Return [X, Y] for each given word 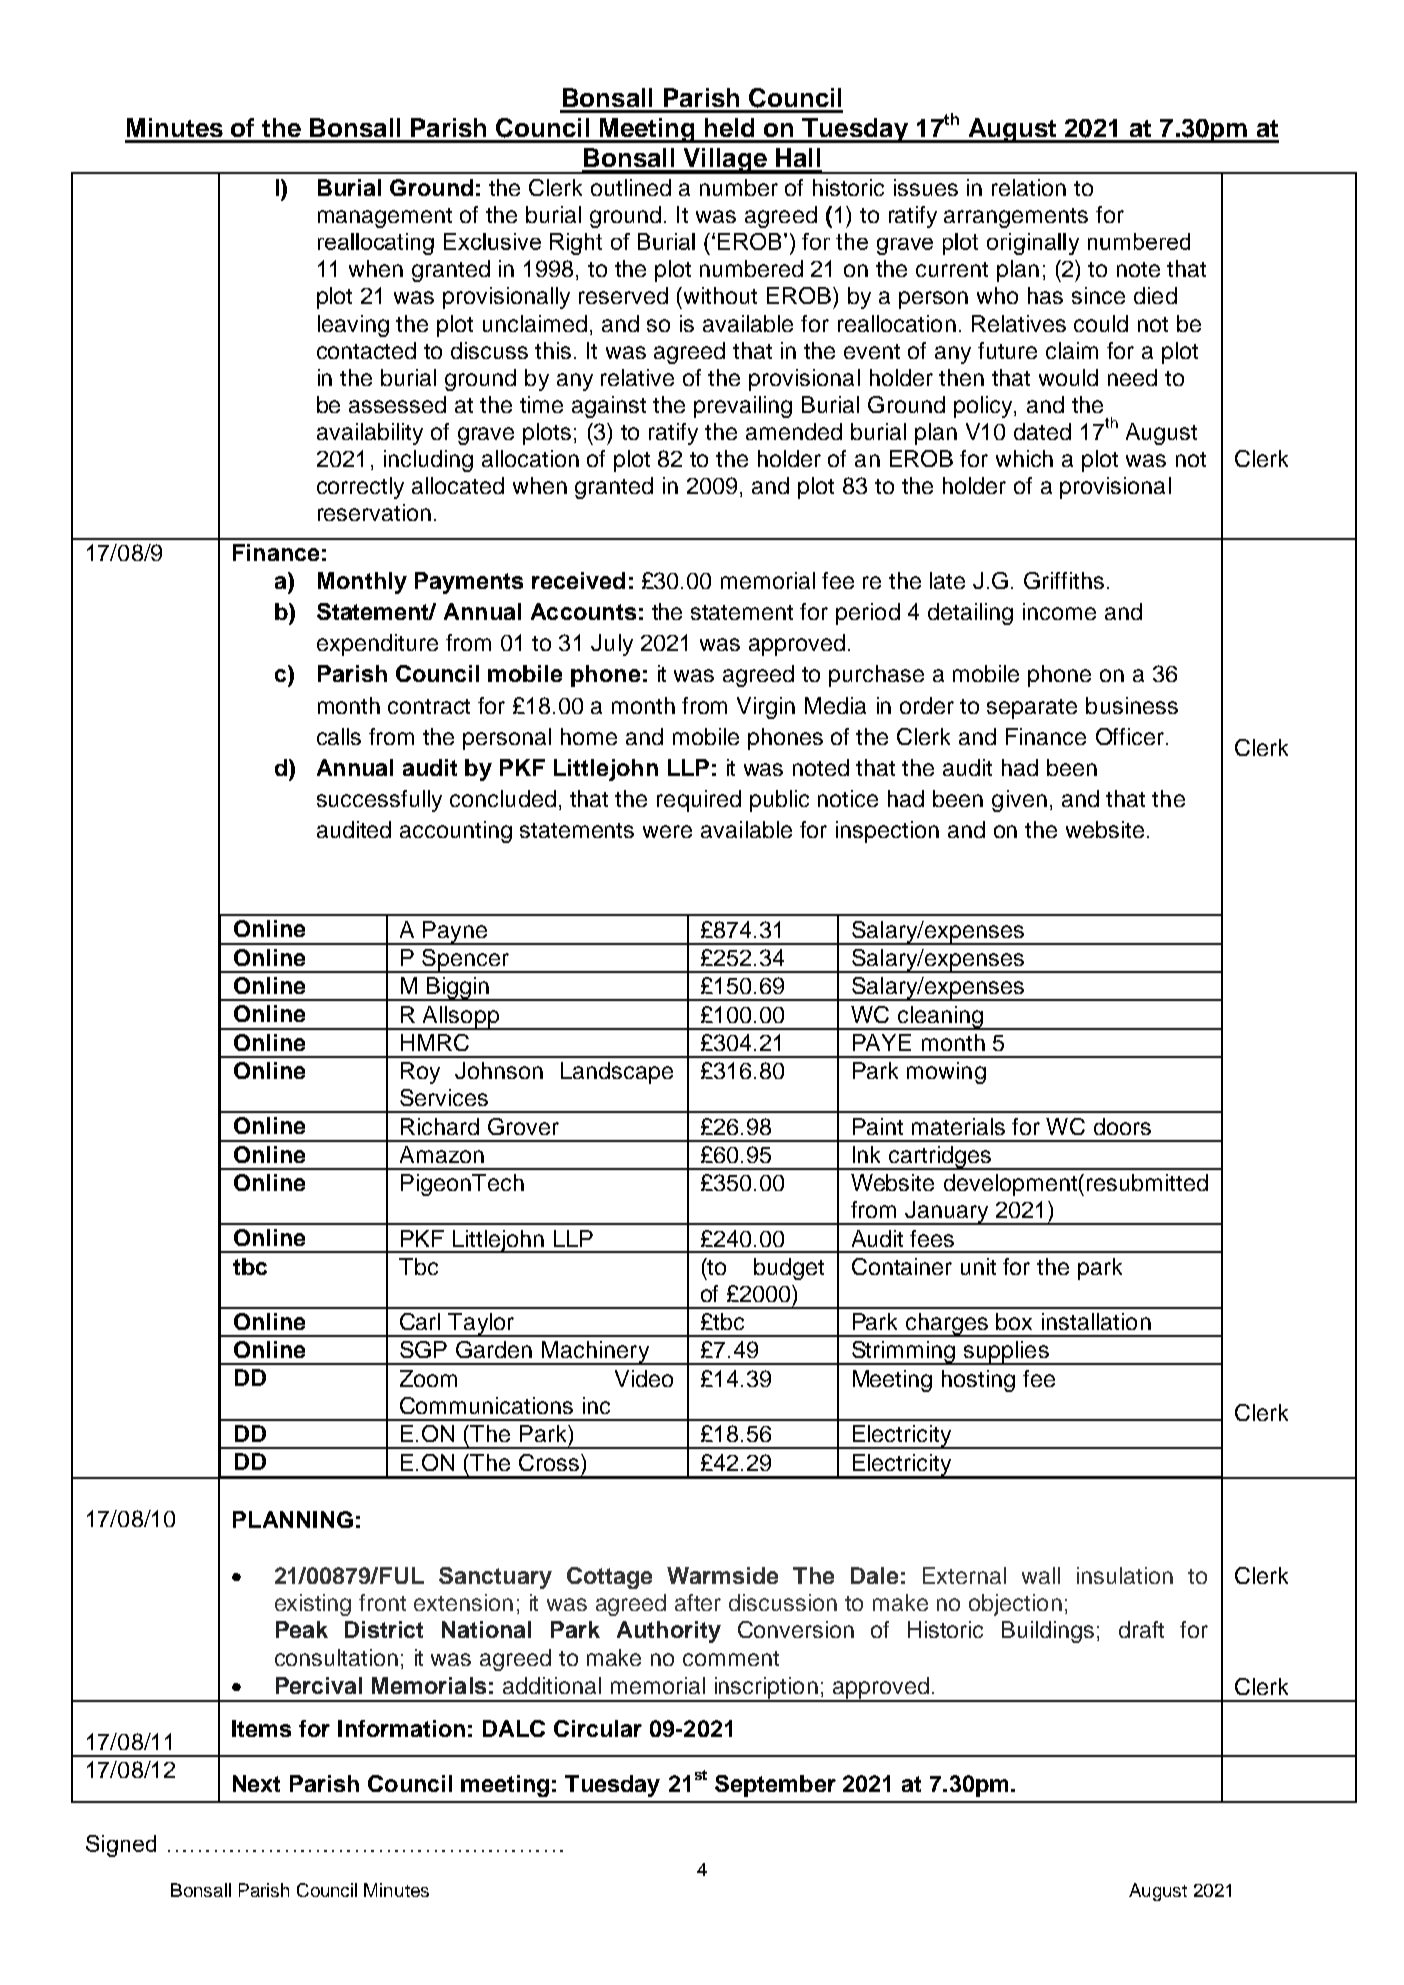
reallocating [376, 244]
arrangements [1016, 218]
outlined [631, 187]
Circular [598, 1728]
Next [256, 1783]
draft [1141, 1629]
